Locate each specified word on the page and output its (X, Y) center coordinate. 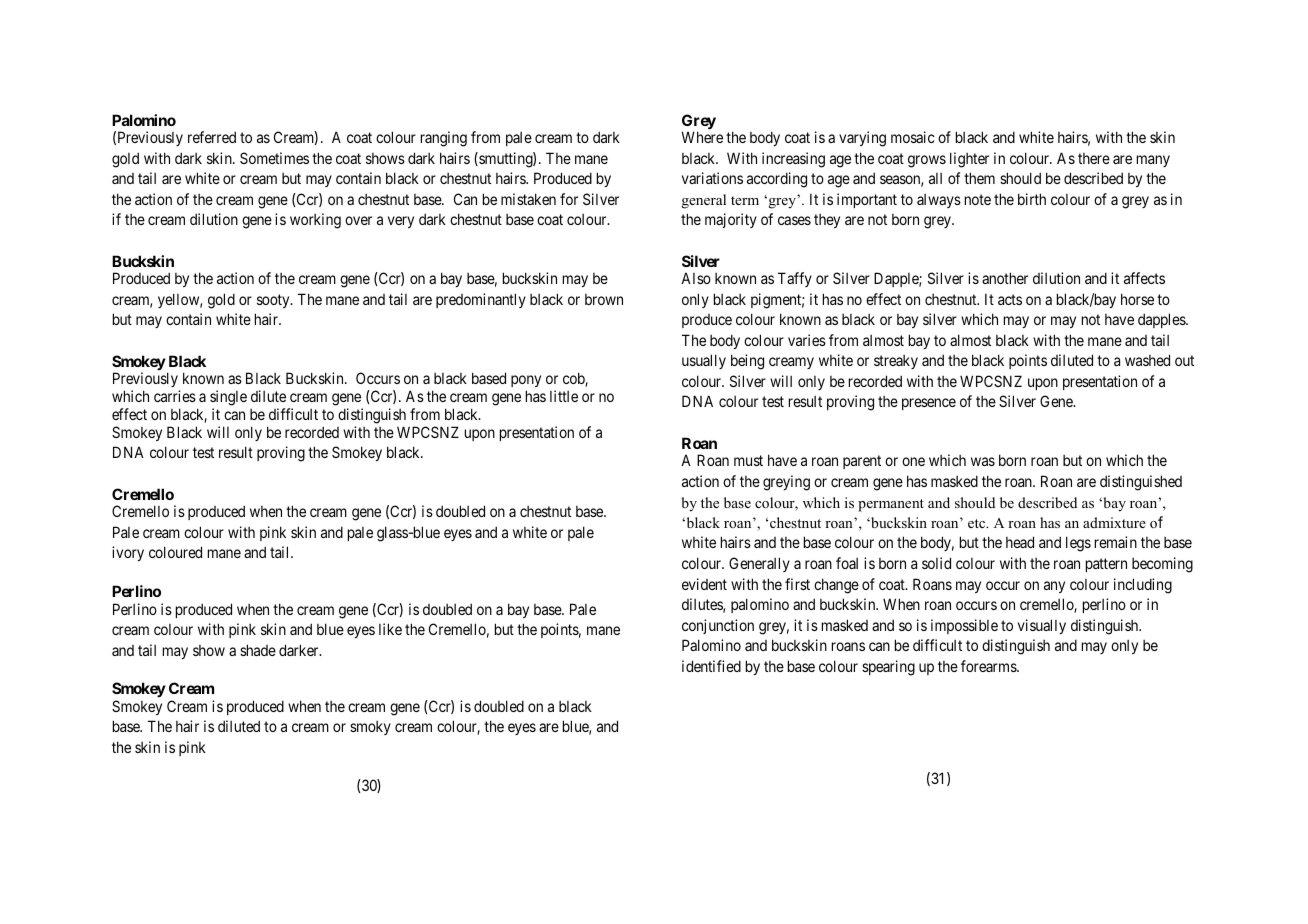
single (228, 398)
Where (702, 137)
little (564, 396)
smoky (370, 728)
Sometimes (274, 158)
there (1094, 158)
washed (1147, 360)
